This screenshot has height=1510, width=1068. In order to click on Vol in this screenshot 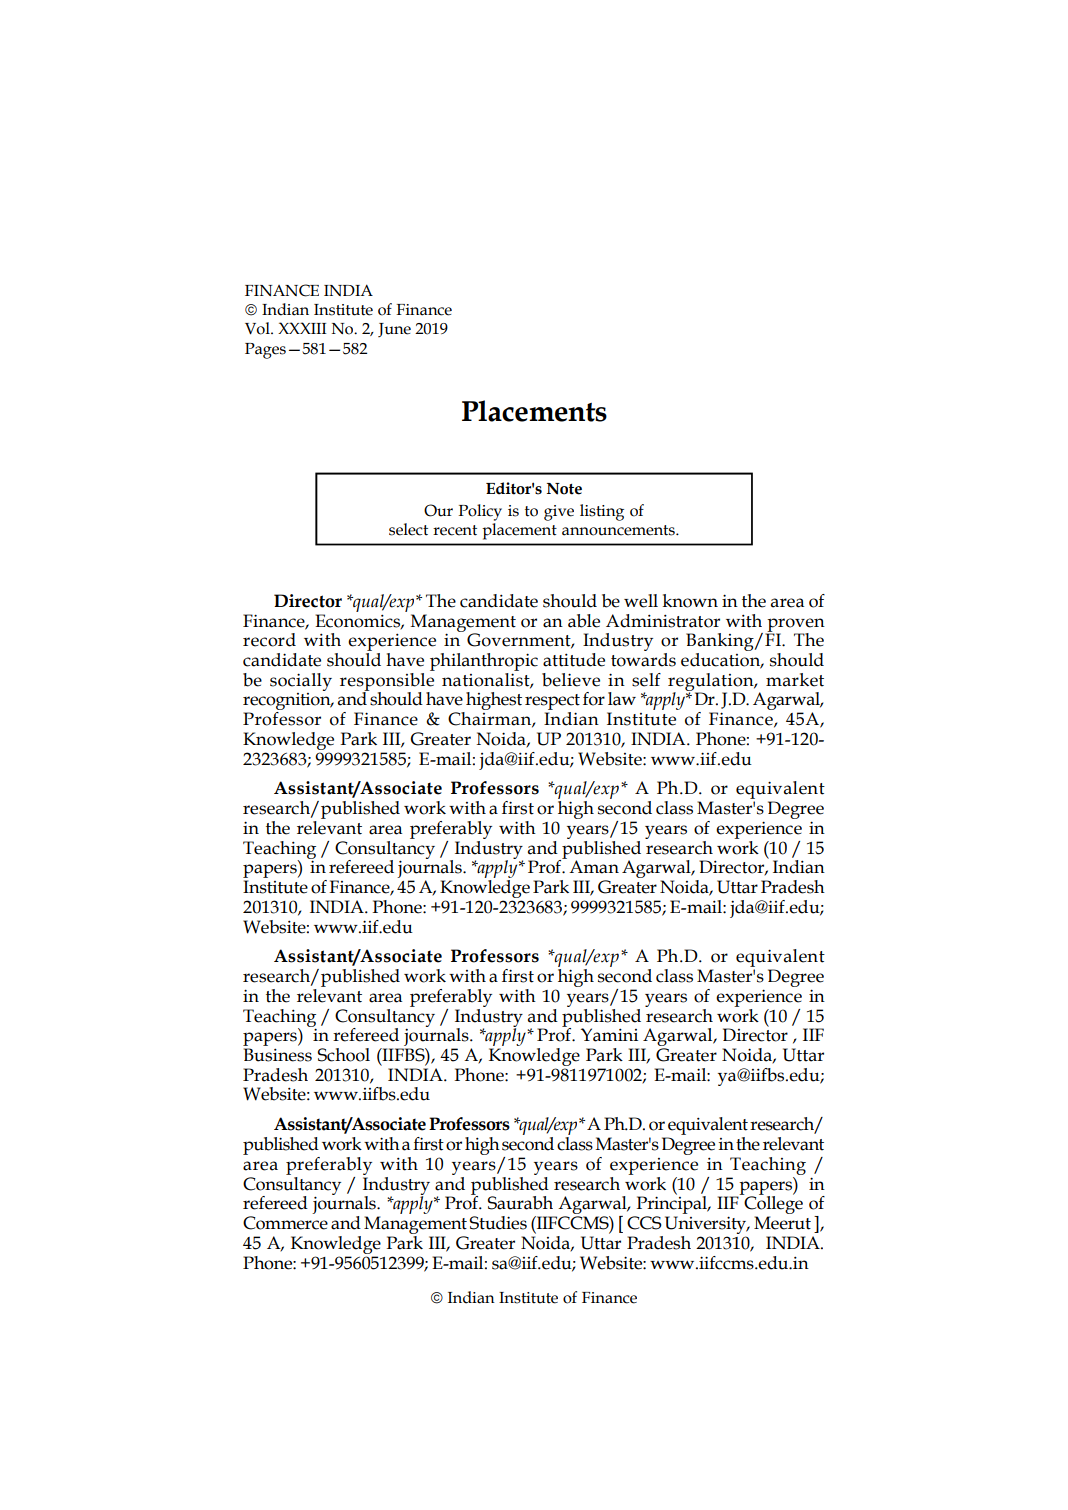, I will do `click(258, 328)`.
